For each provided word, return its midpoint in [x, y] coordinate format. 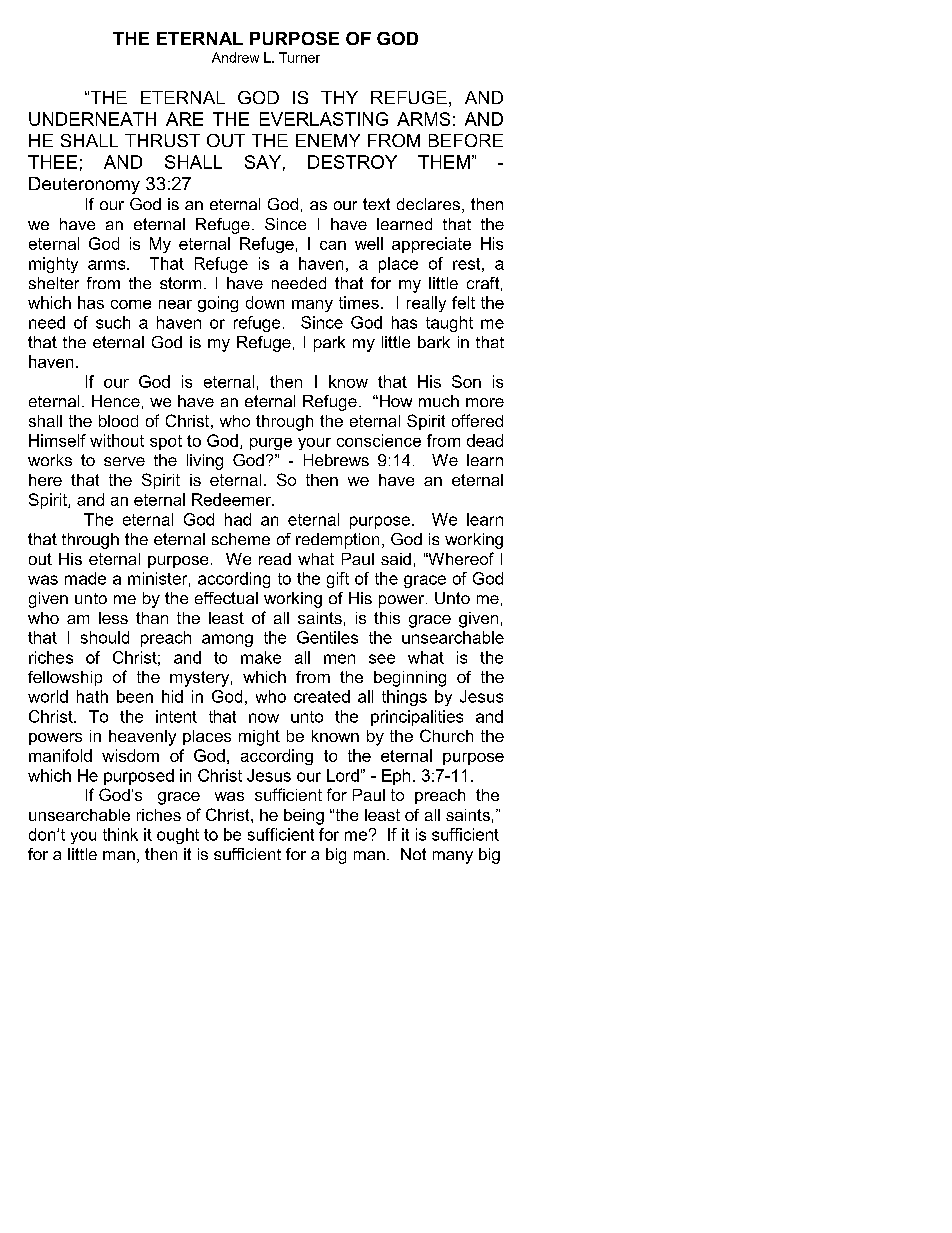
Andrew [235, 57]
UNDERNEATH [92, 119]
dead [485, 440]
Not [413, 854]
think [120, 834]
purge [271, 444]
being [304, 817]
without [117, 440]
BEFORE [466, 140]
